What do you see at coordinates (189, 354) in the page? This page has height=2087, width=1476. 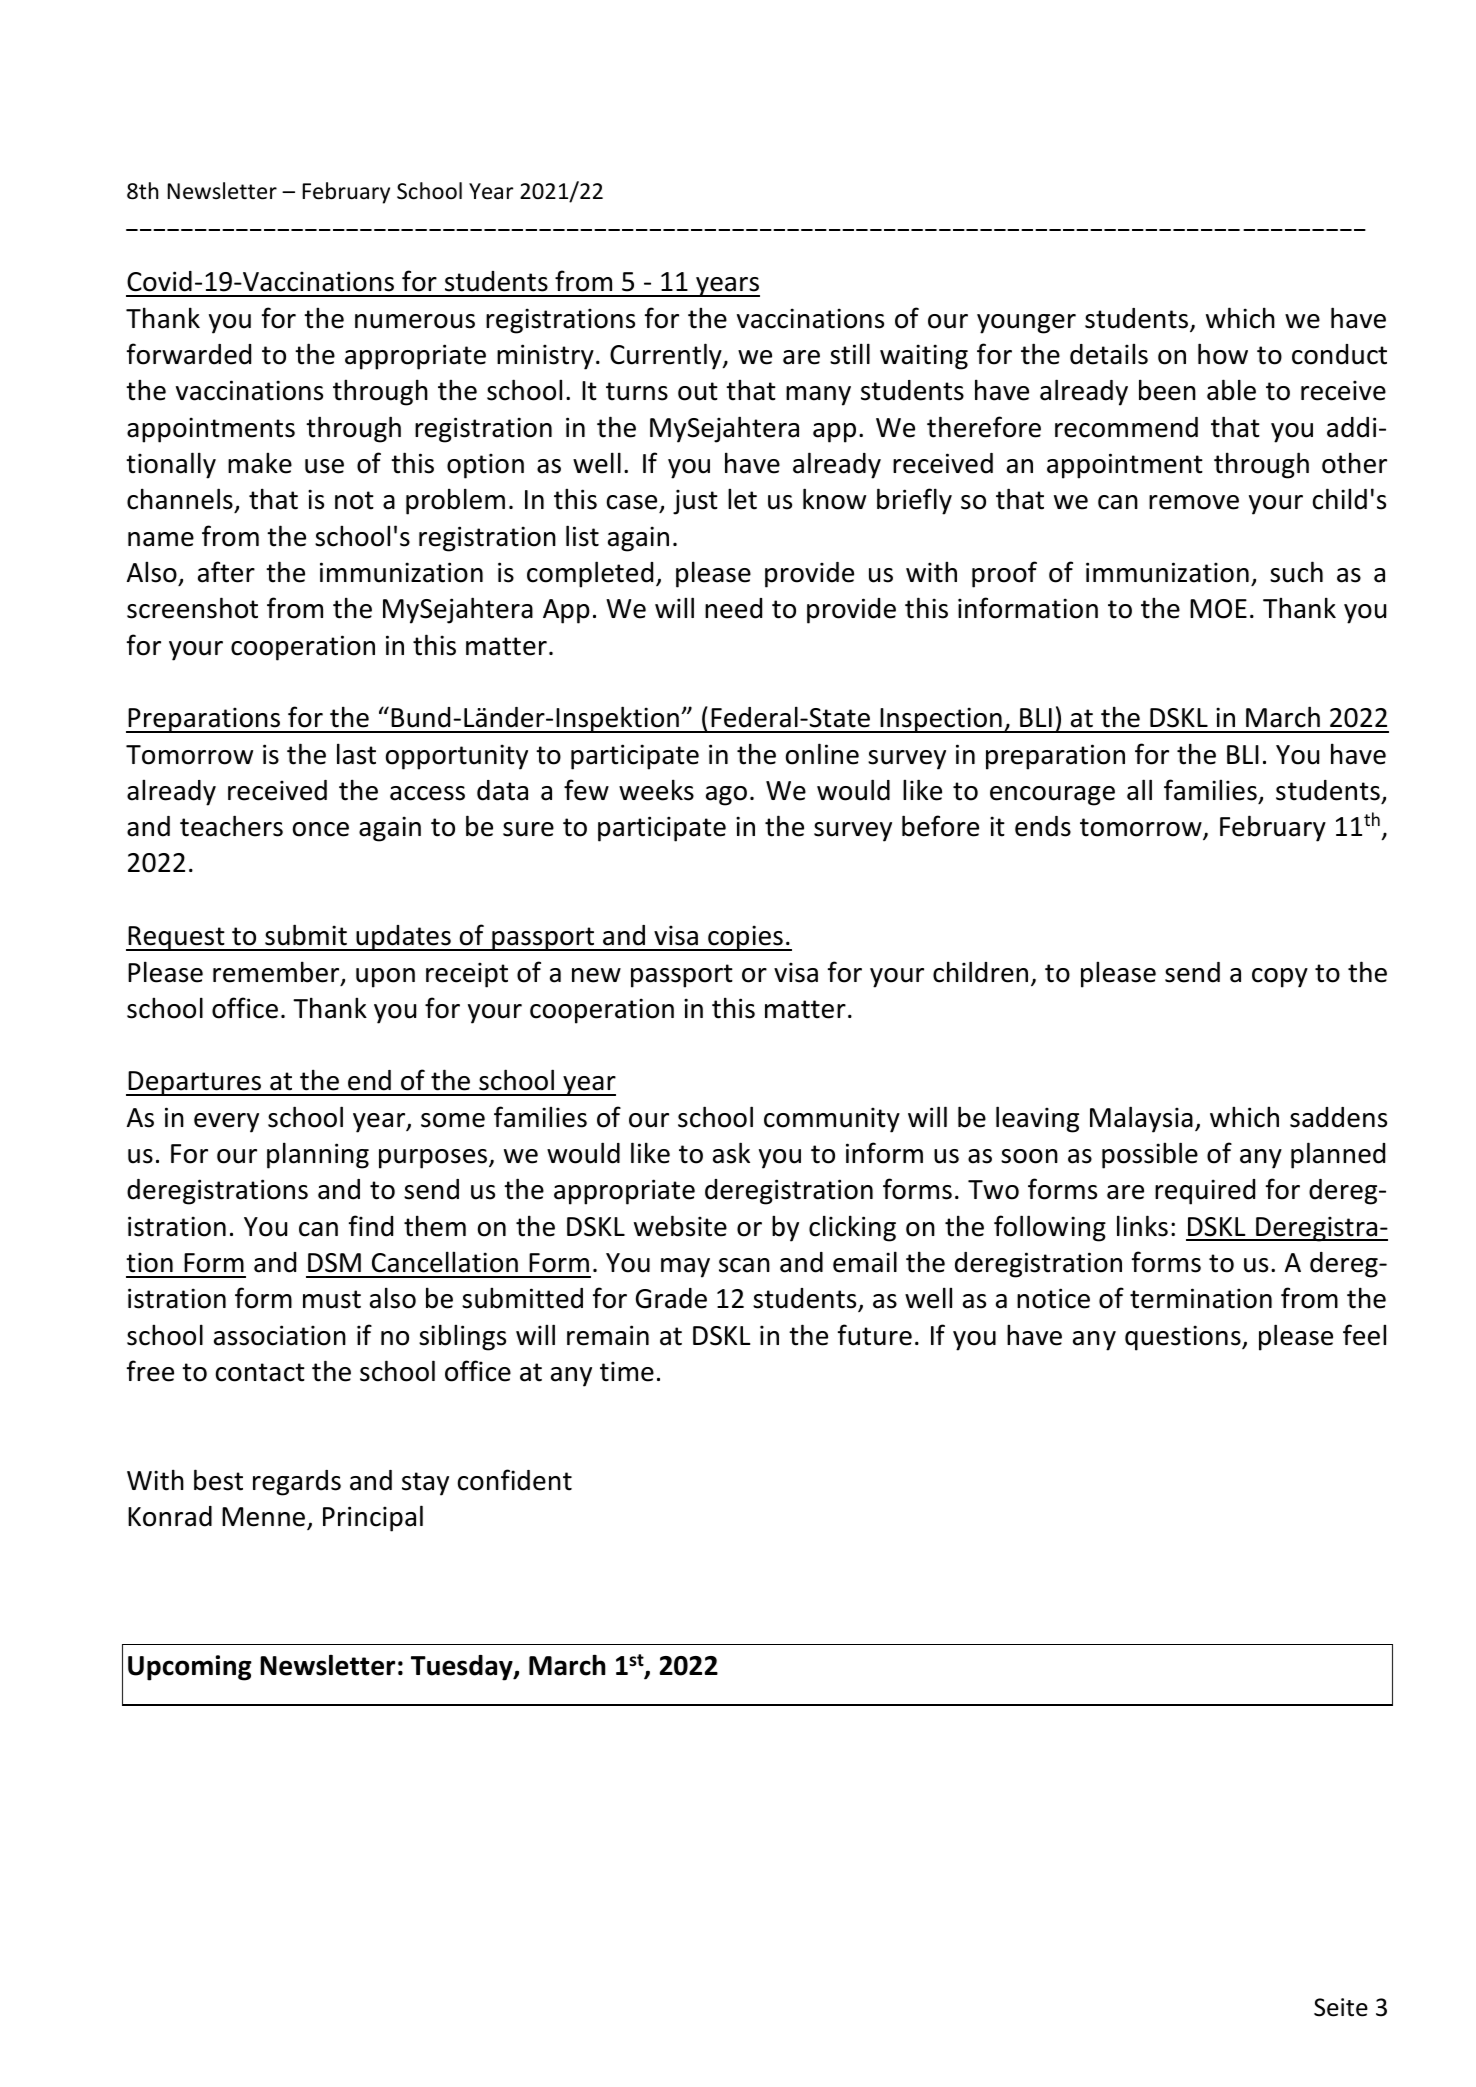 I see `forwarded` at bounding box center [189, 354].
